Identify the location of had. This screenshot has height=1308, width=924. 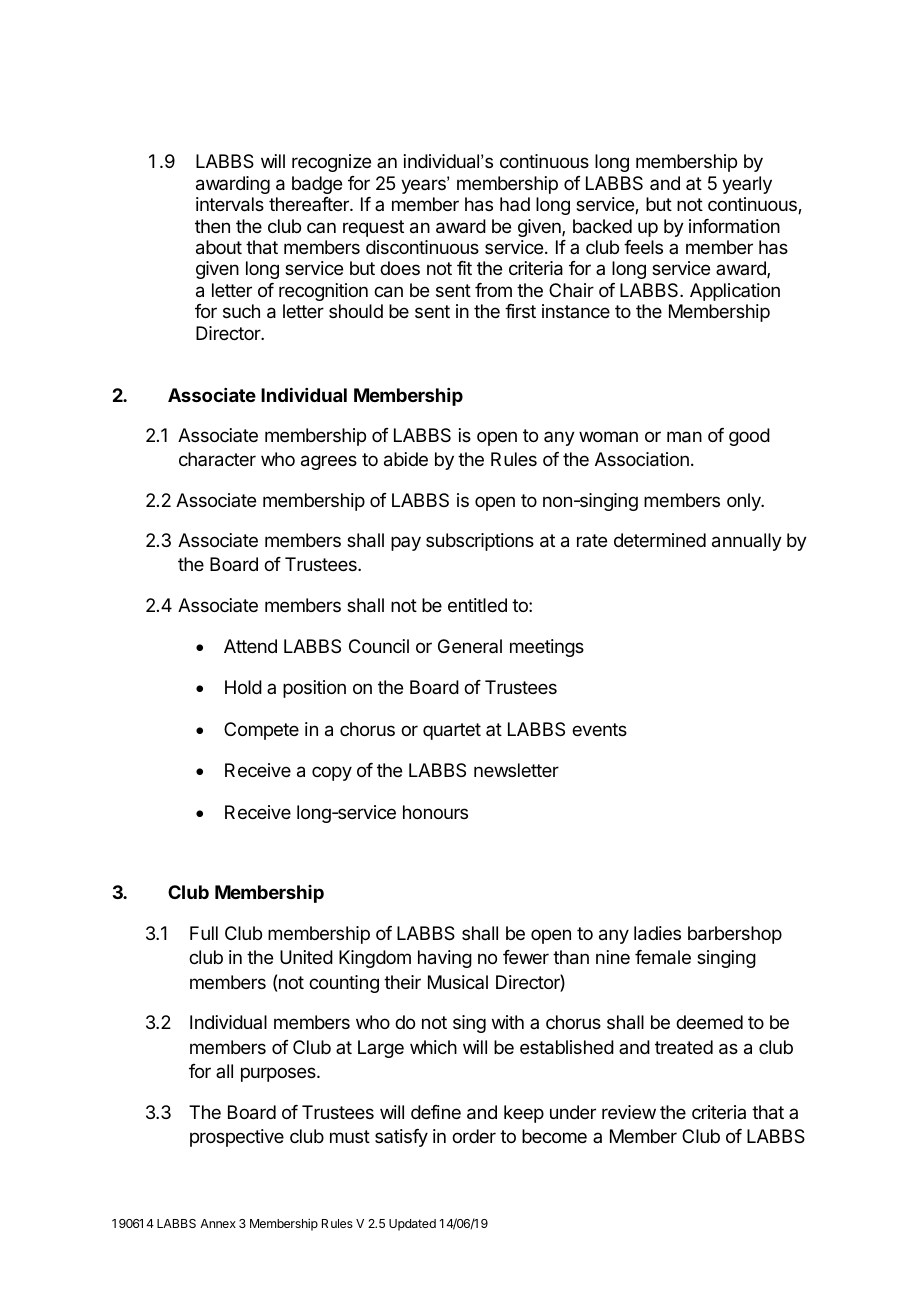
(515, 204).
